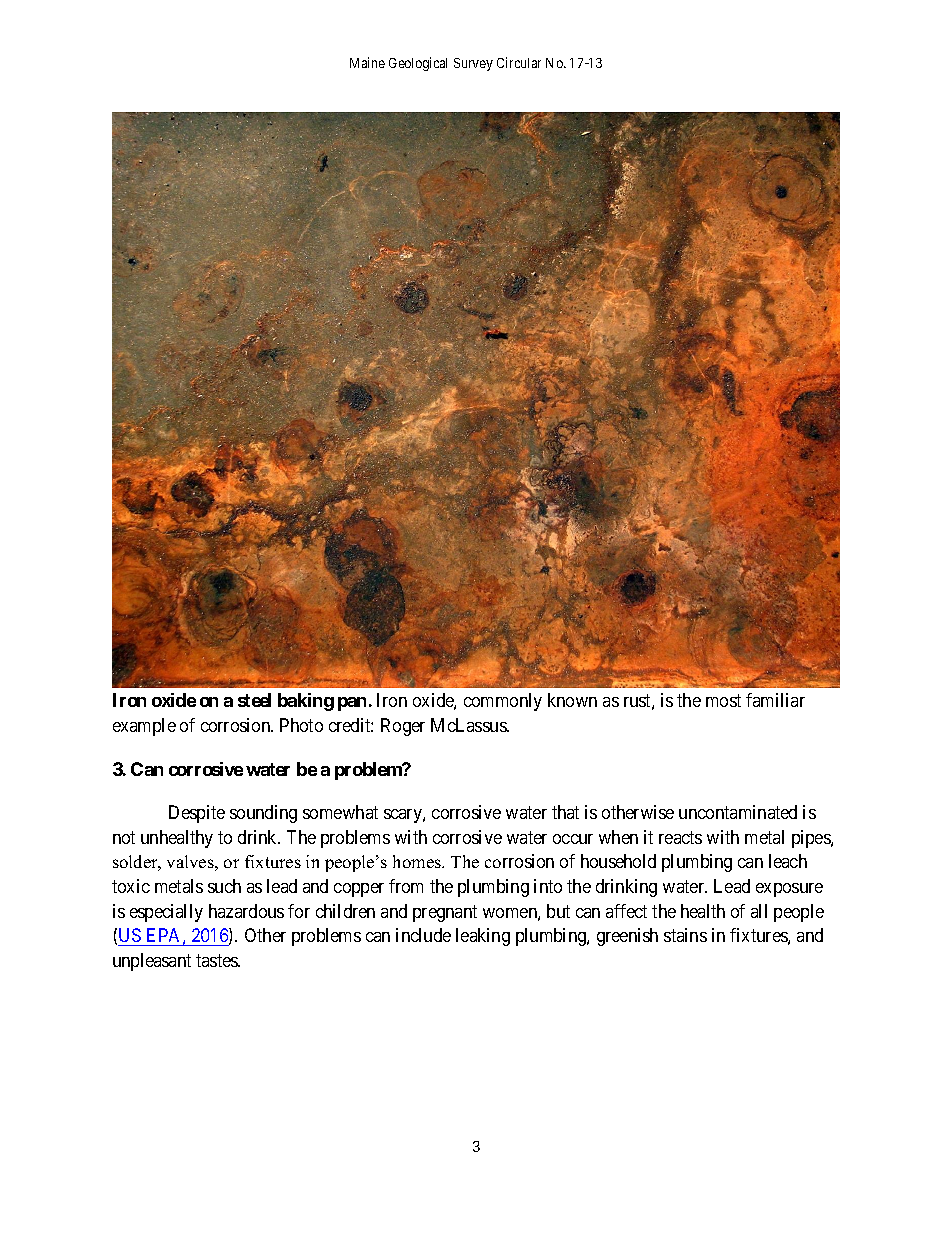 The width and height of the screenshot is (952, 1233). I want to click on stains, so click(685, 935).
